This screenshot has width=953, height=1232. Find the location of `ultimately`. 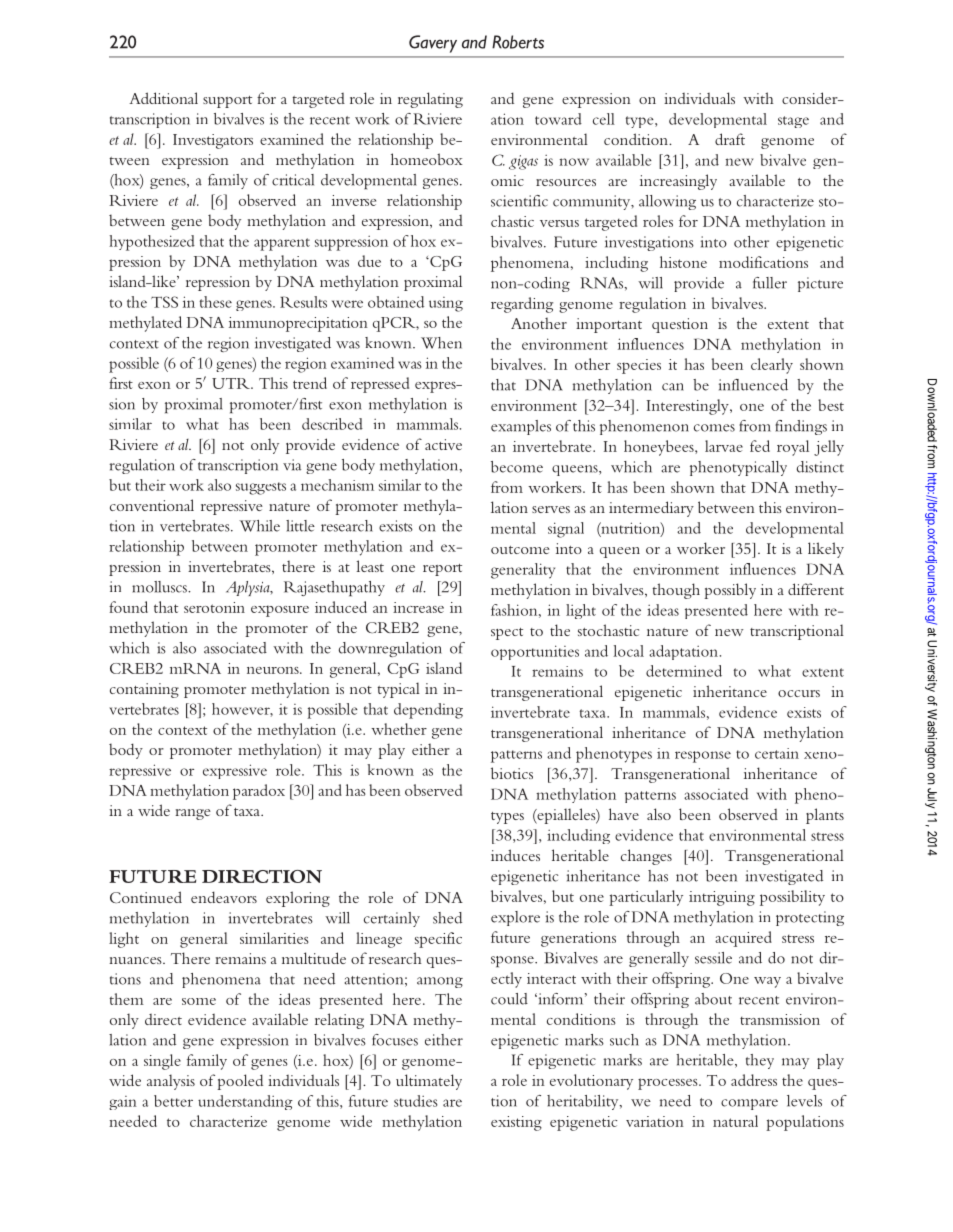

ultimately is located at coordinates (429, 1082).
